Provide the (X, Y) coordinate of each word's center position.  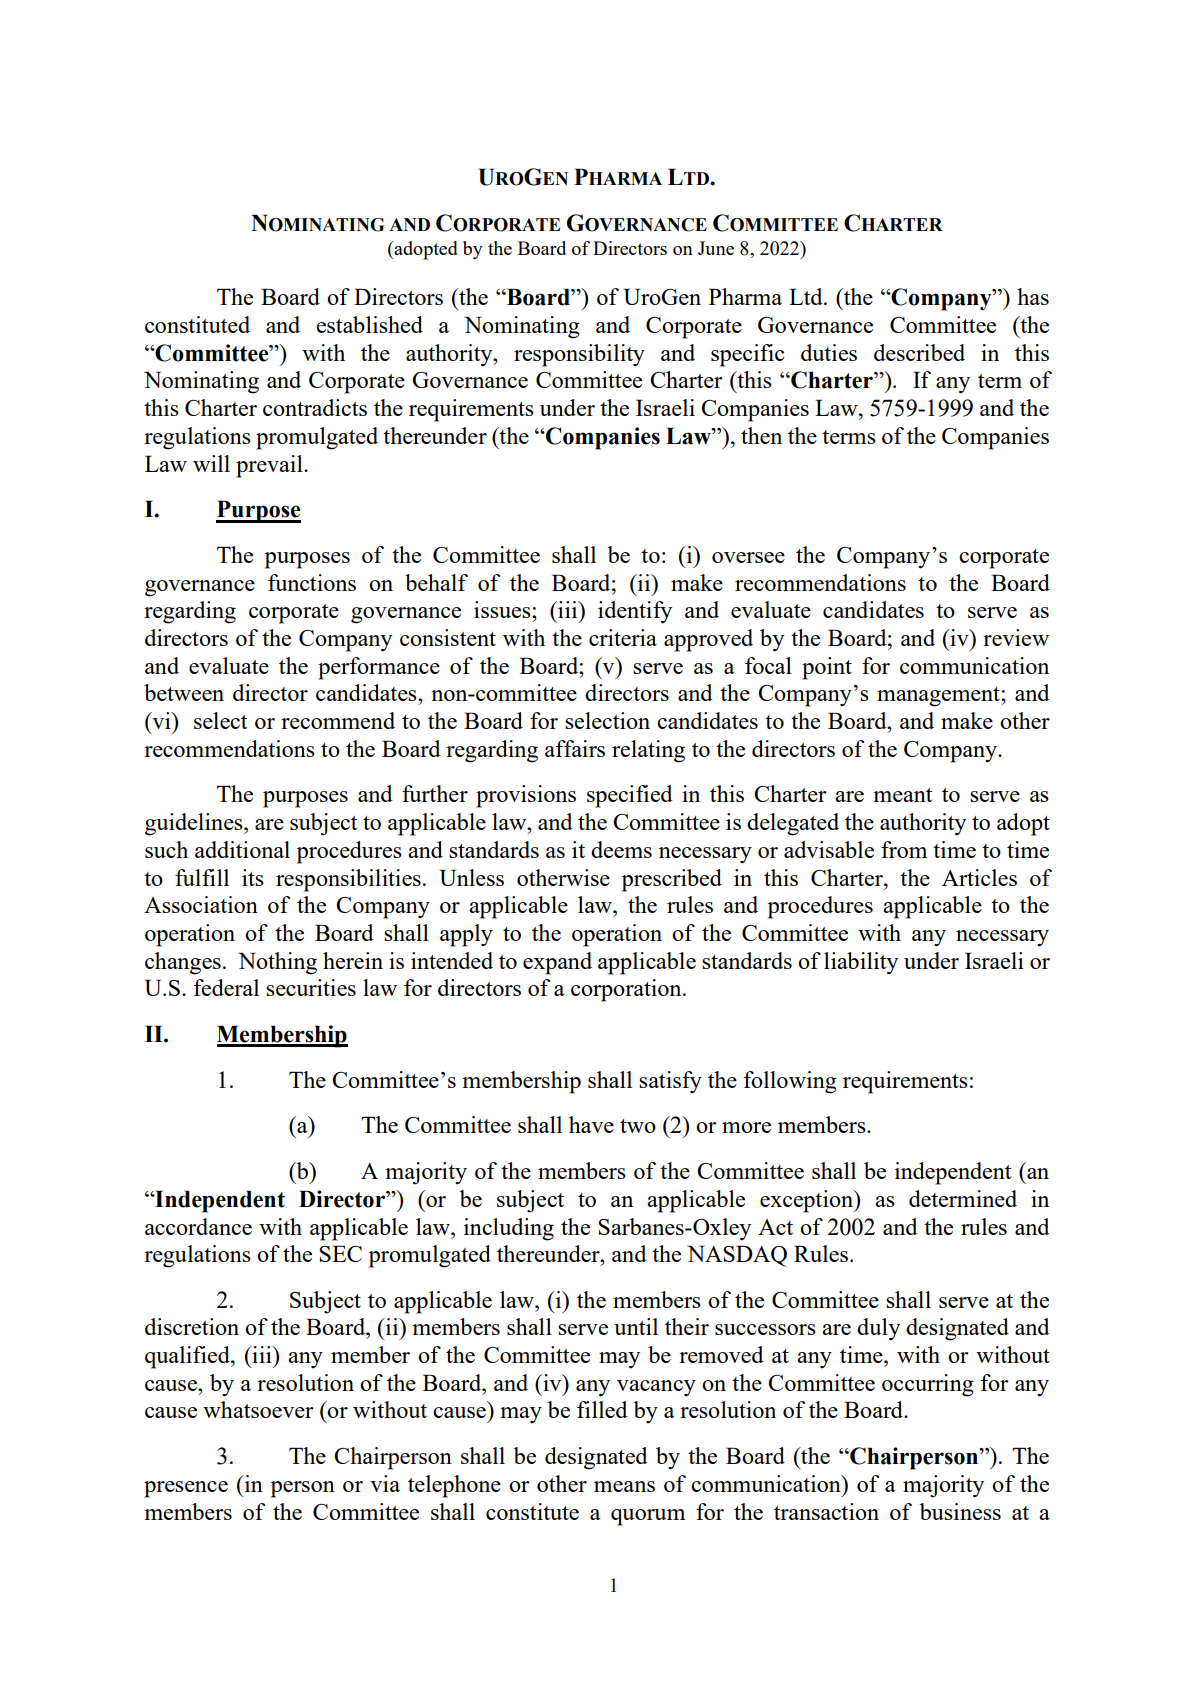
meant (902, 795)
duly (878, 1329)
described (919, 352)
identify (635, 612)
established (369, 324)
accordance (198, 1226)
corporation (627, 990)
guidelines (195, 824)
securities (311, 987)
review (1016, 637)
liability (861, 963)
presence (186, 1489)
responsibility (579, 355)
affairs (575, 748)
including (509, 1229)
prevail (270, 466)
